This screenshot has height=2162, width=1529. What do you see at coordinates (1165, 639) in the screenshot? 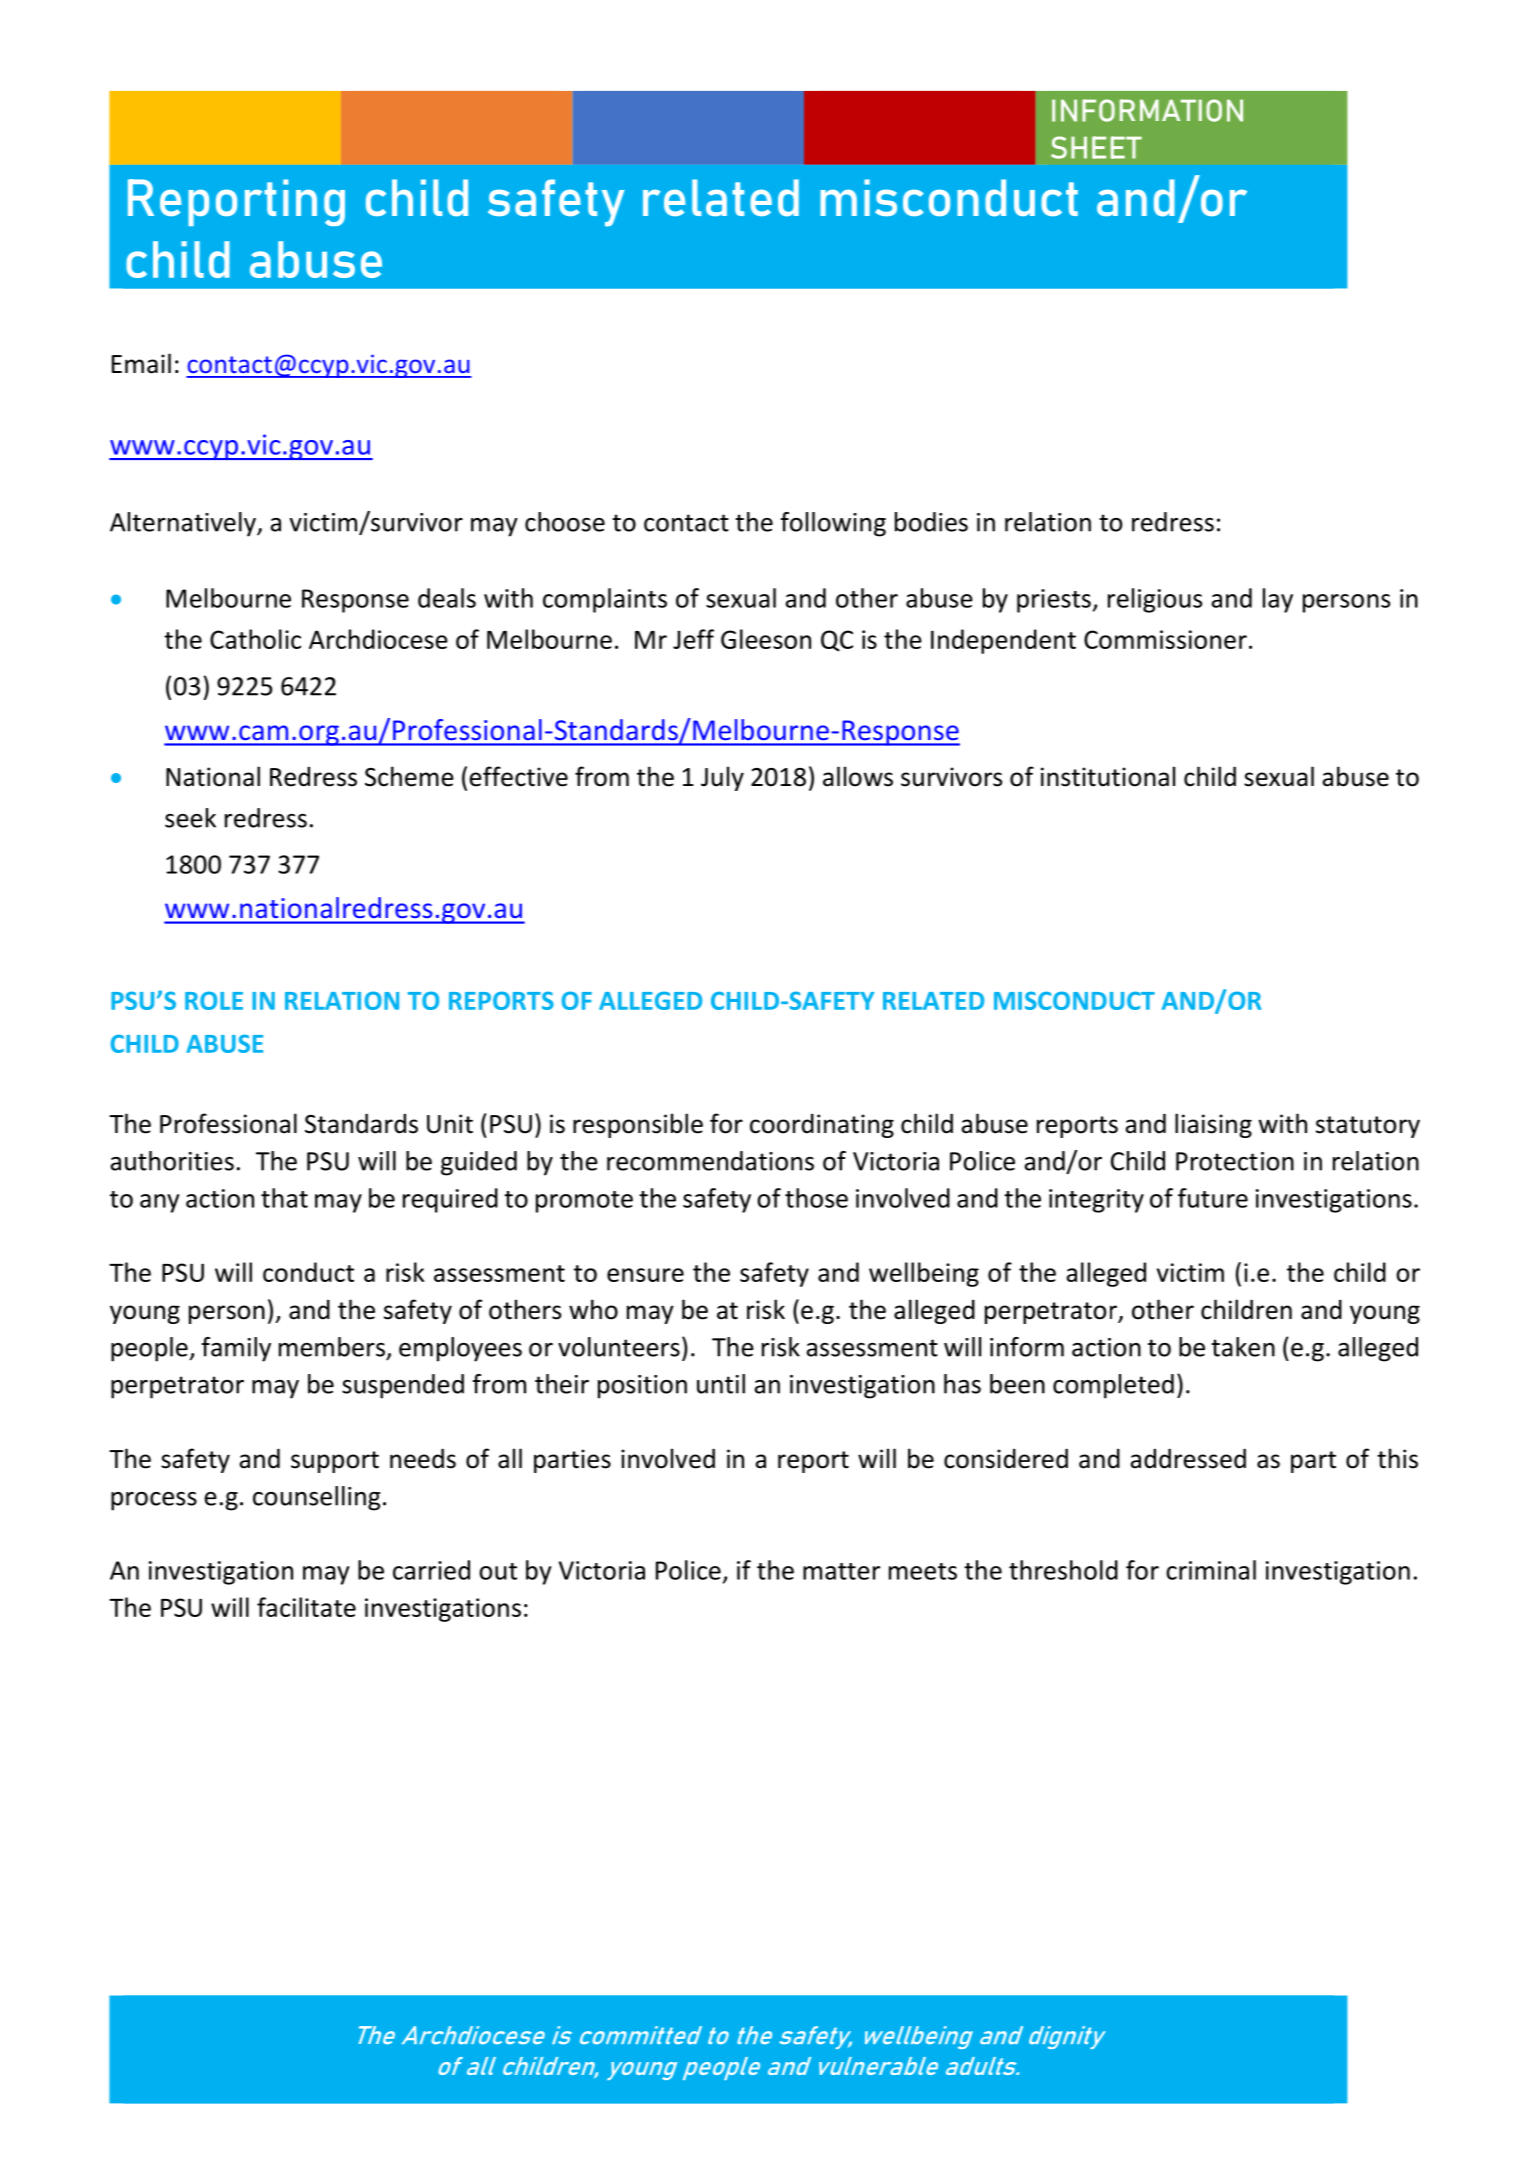
I see `Commissioner` at bounding box center [1165, 639].
